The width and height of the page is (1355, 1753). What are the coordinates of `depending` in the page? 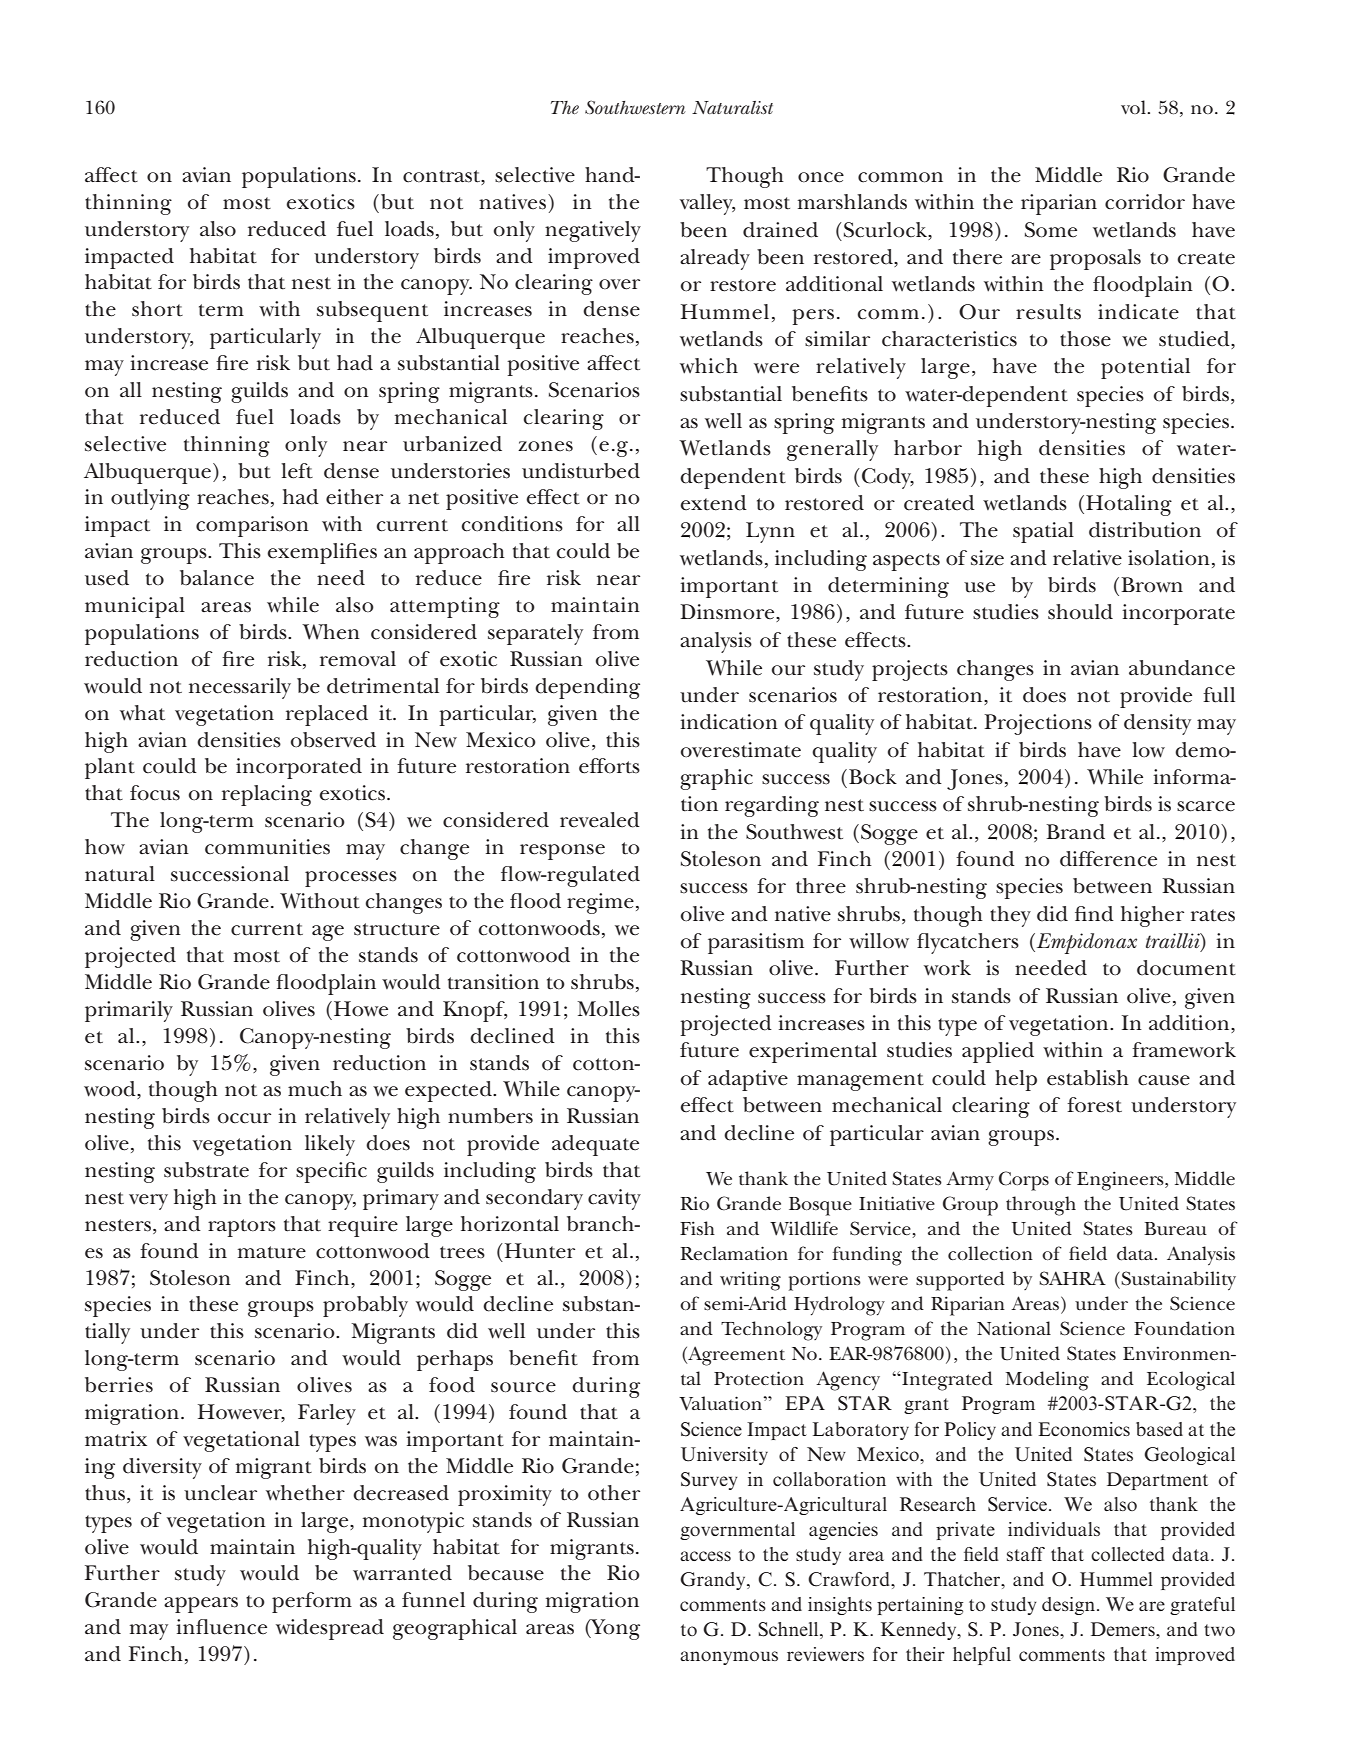 It's located at (587, 688).
